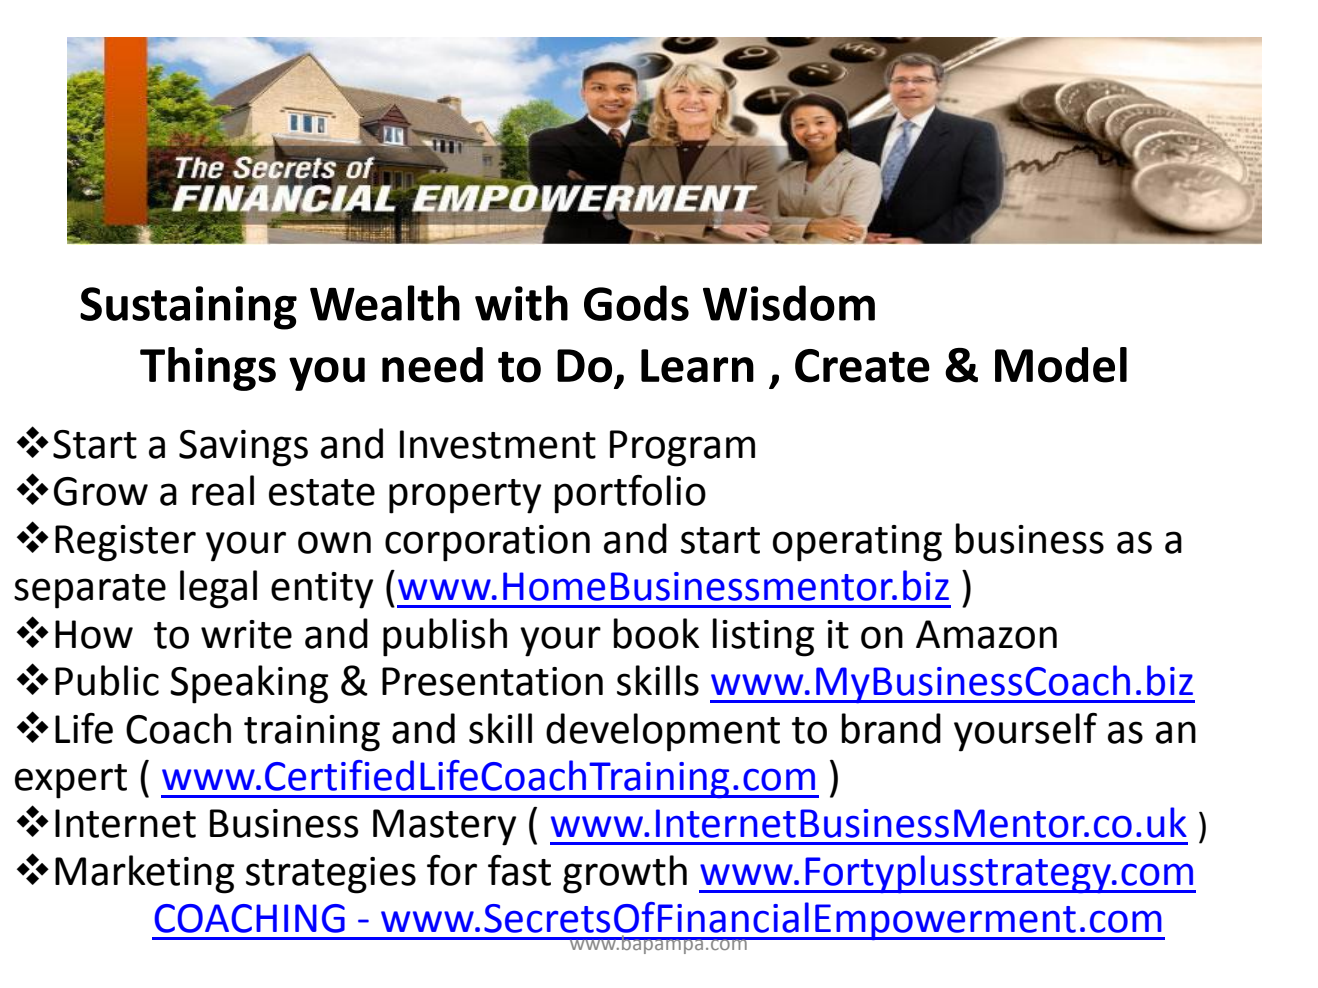 The image size is (1318, 988). I want to click on Sustaining, so click(188, 308).
